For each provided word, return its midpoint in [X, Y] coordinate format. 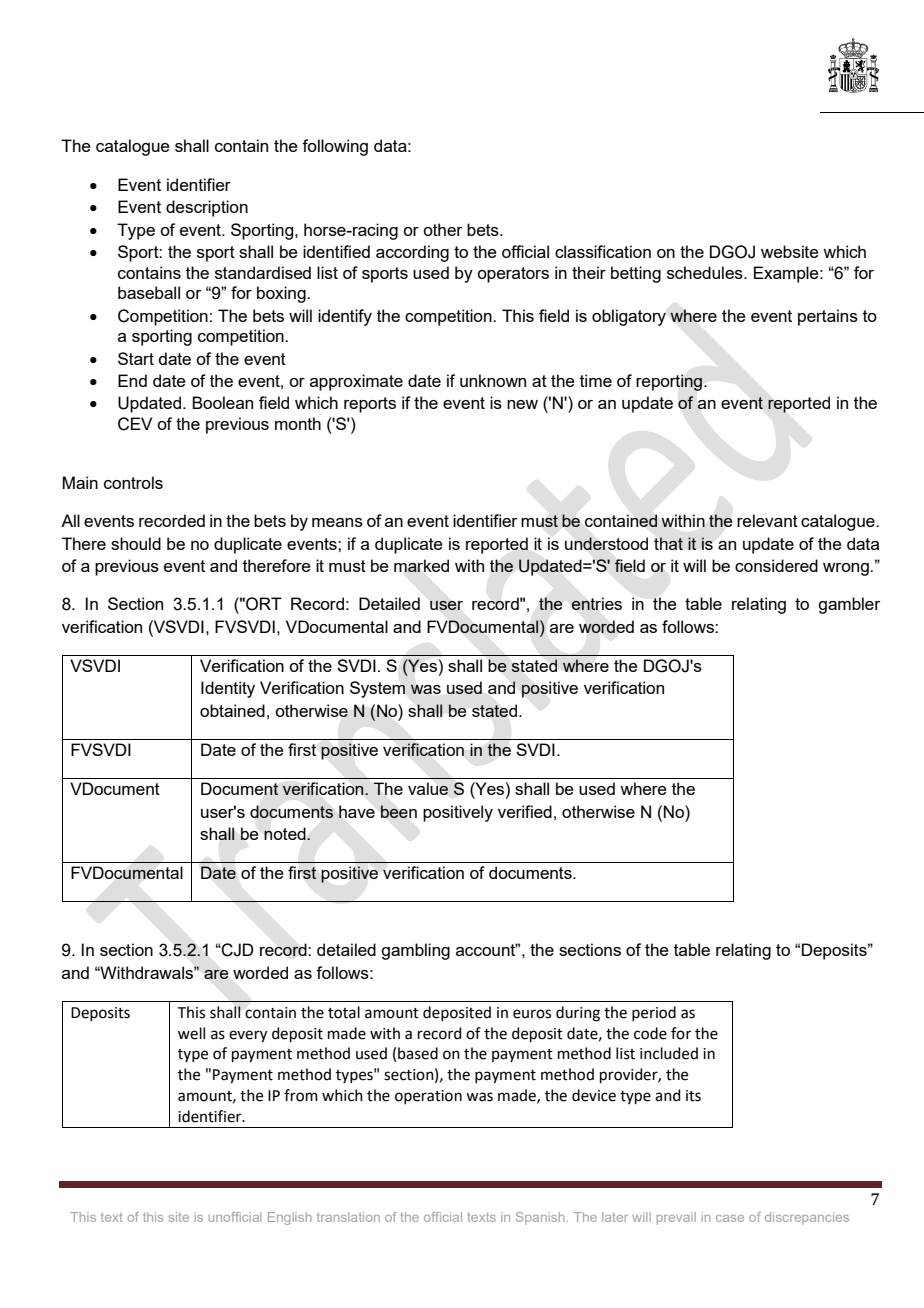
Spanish [540, 1218]
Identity [228, 689]
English [289, 1218]
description [207, 208]
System [377, 689]
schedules [706, 272]
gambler [849, 605]
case [730, 1218]
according [412, 253]
